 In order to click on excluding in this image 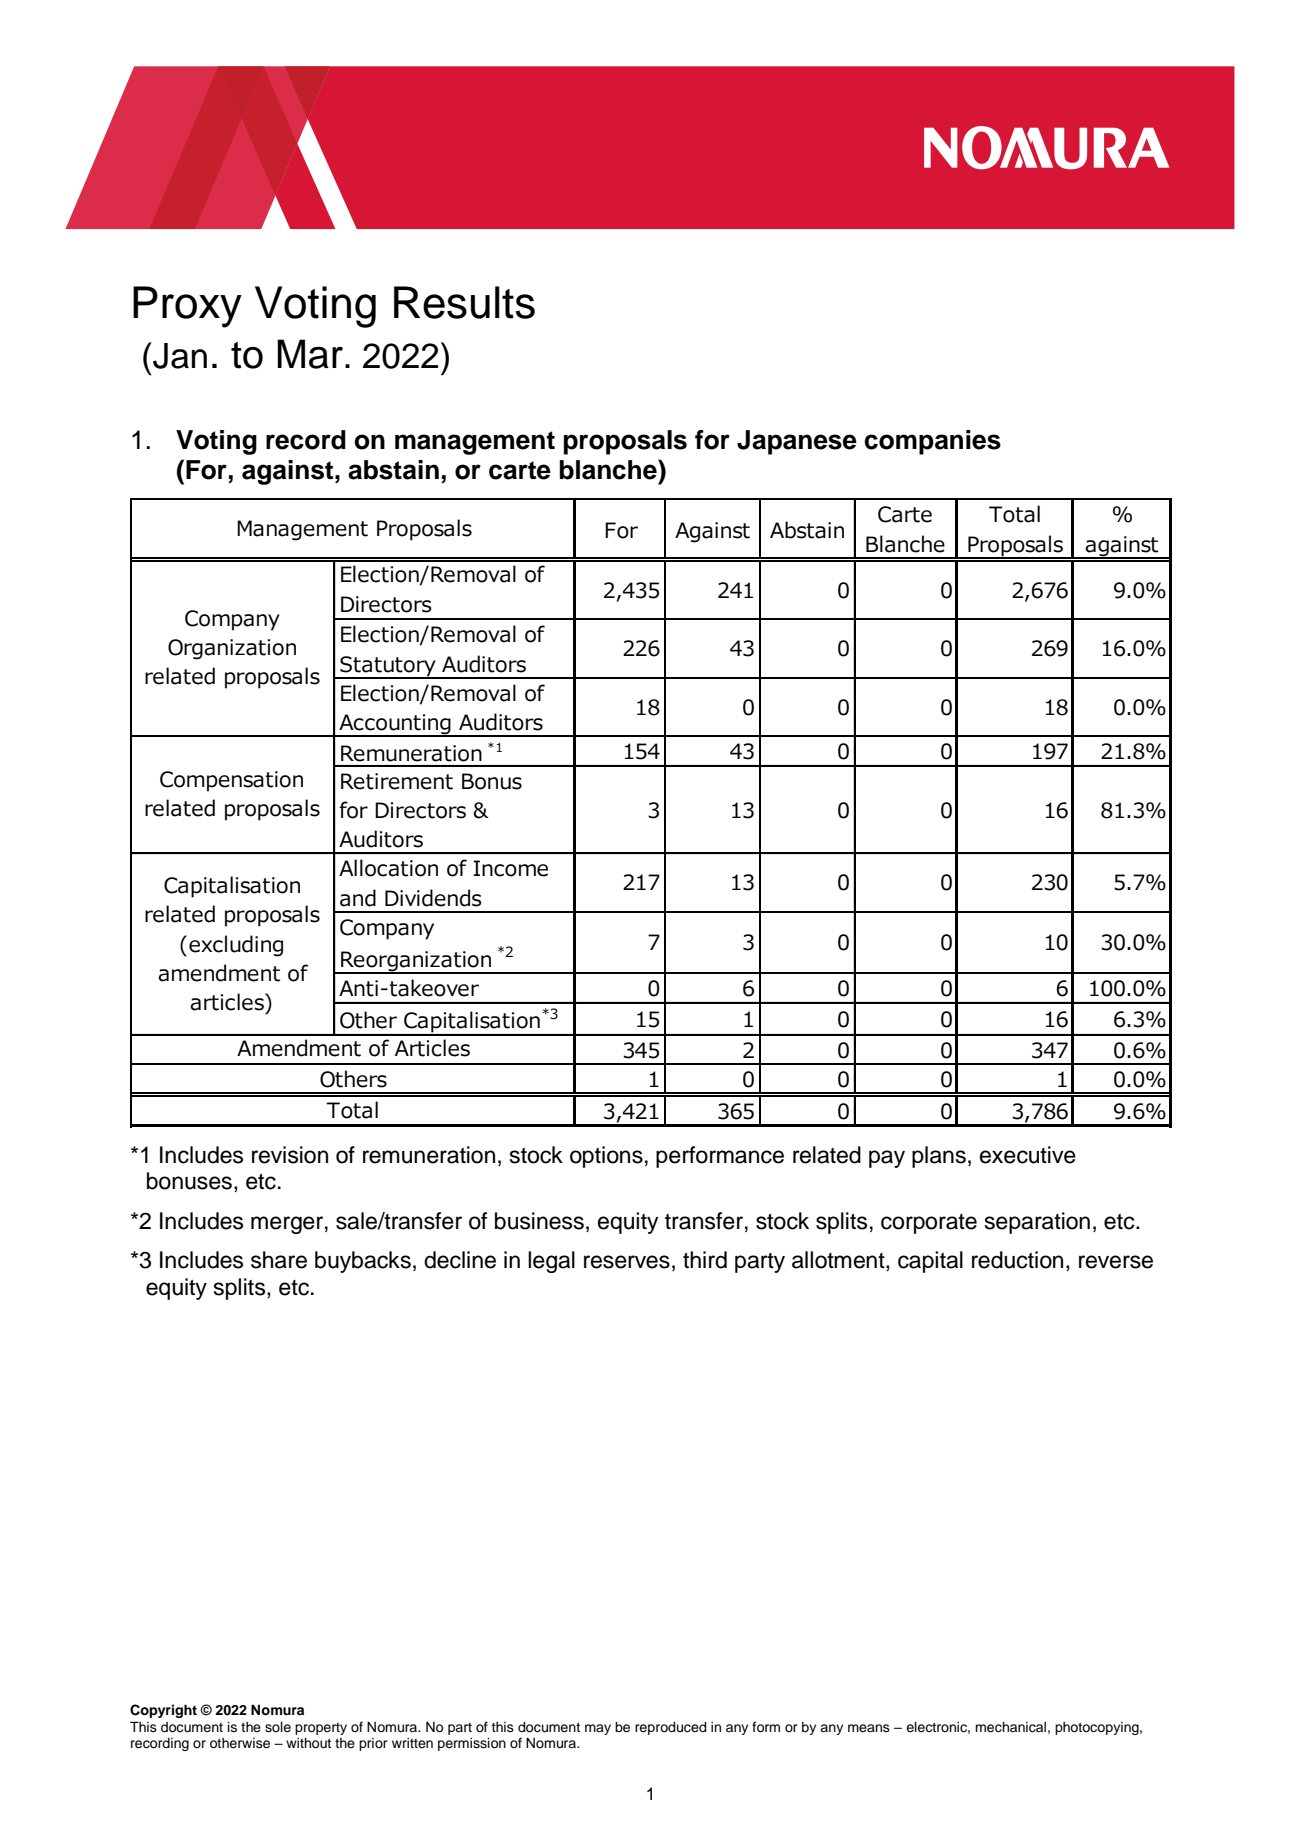, I will do `click(236, 946)`.
